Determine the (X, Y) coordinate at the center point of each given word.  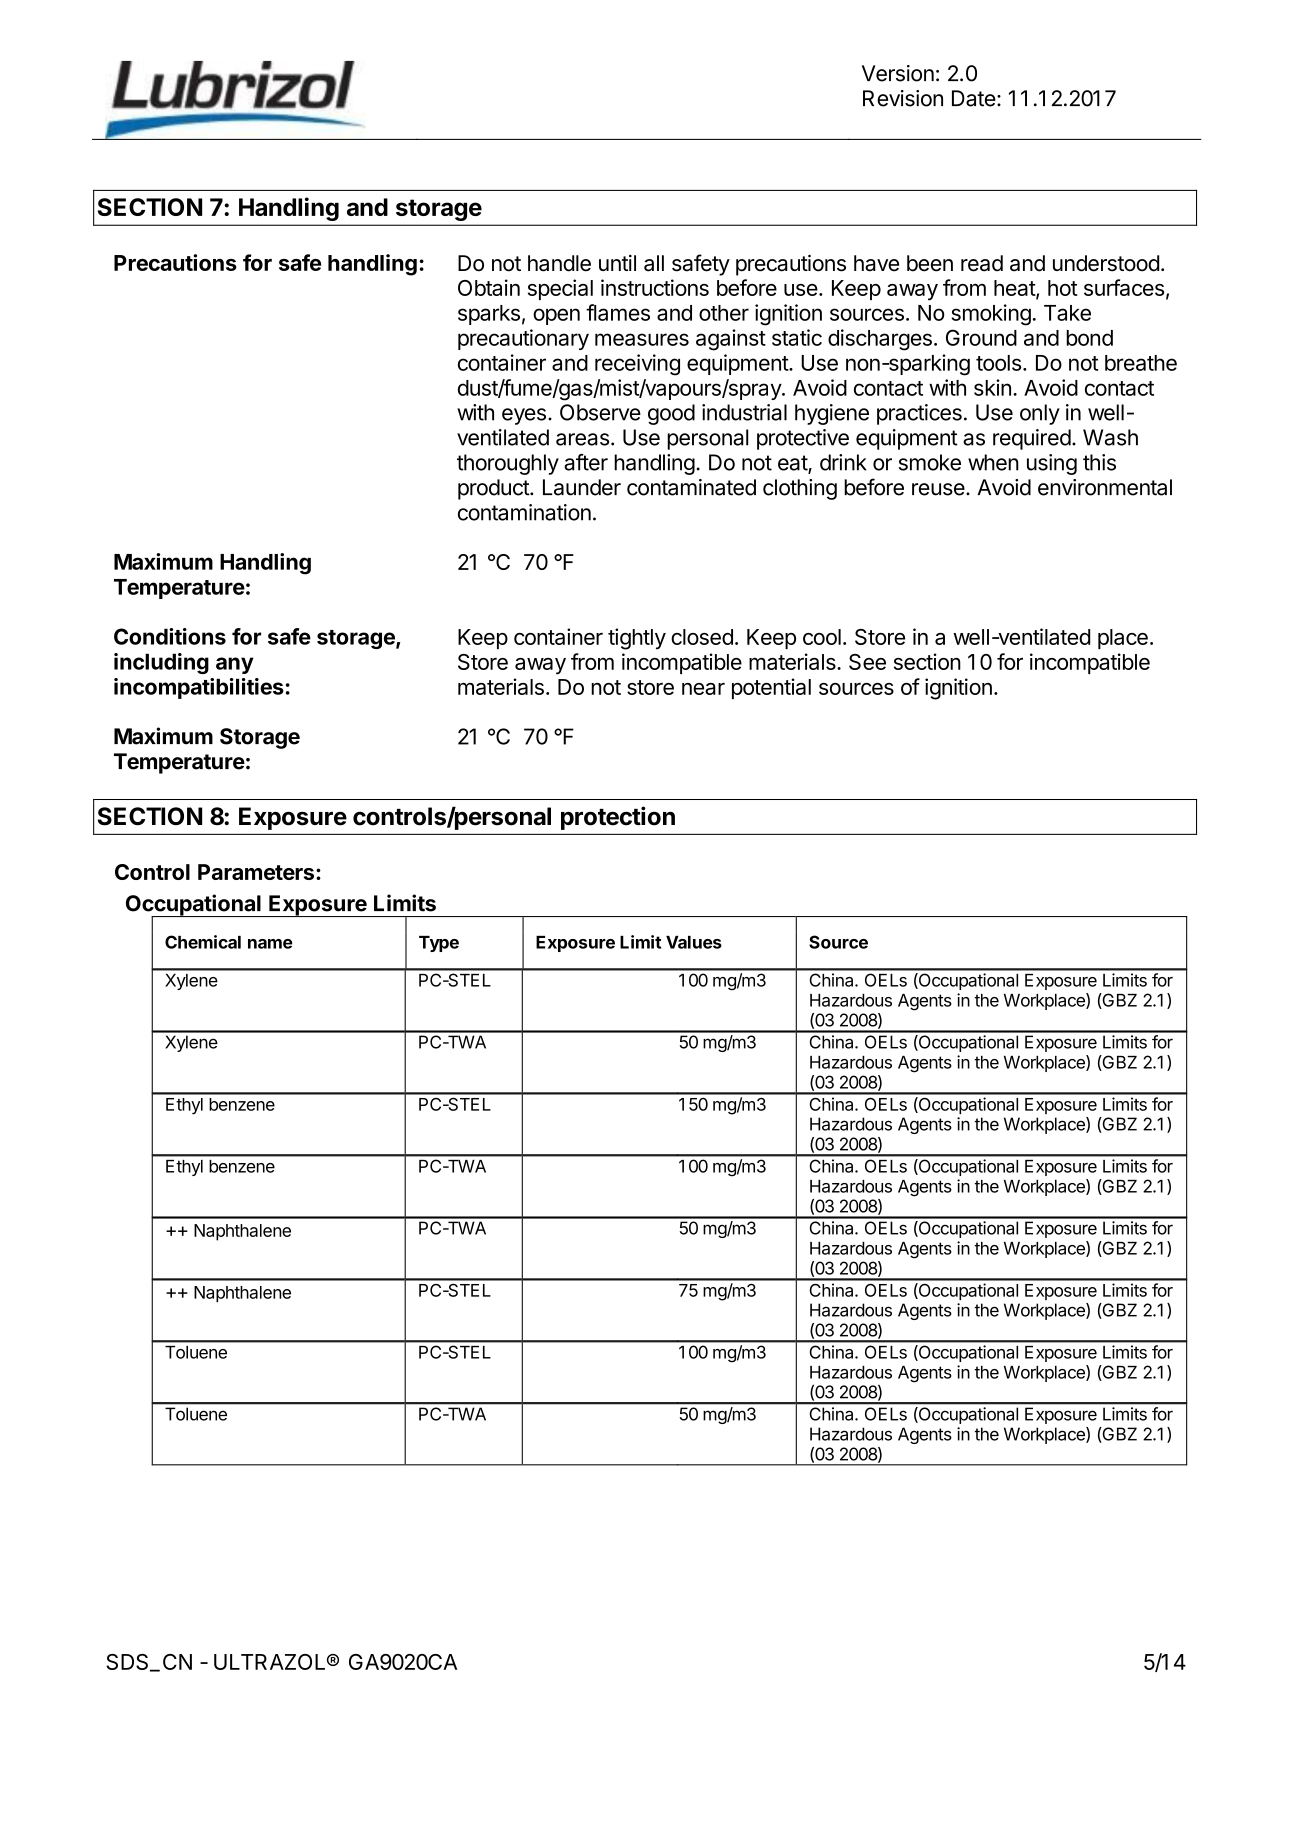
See (867, 662)
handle (559, 263)
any (235, 665)
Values (694, 942)
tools (998, 363)
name (270, 944)
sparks (489, 315)
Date (974, 98)
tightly (637, 639)
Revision (903, 98)
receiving (637, 365)
